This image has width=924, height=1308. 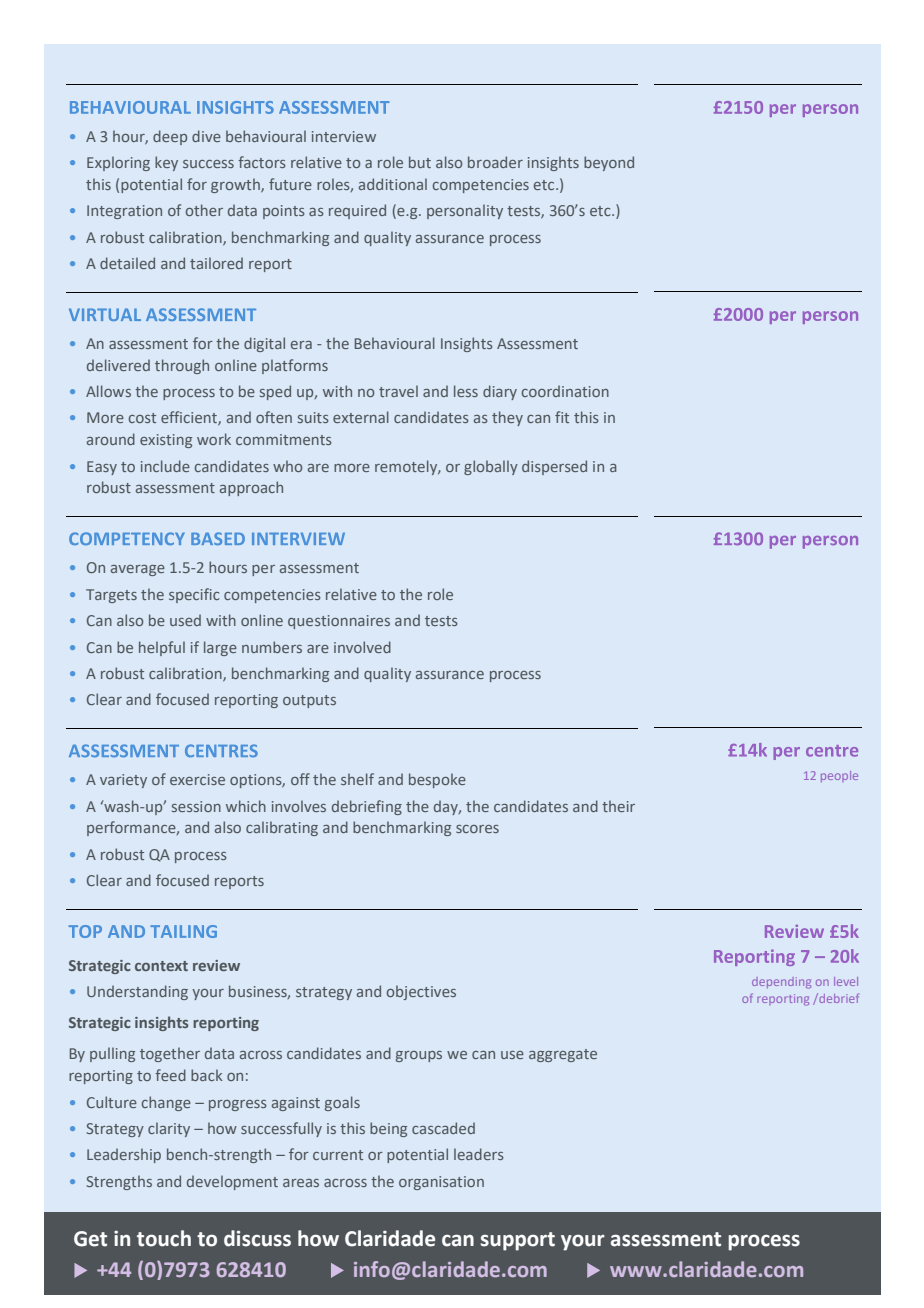 I want to click on work, so click(x=214, y=439).
